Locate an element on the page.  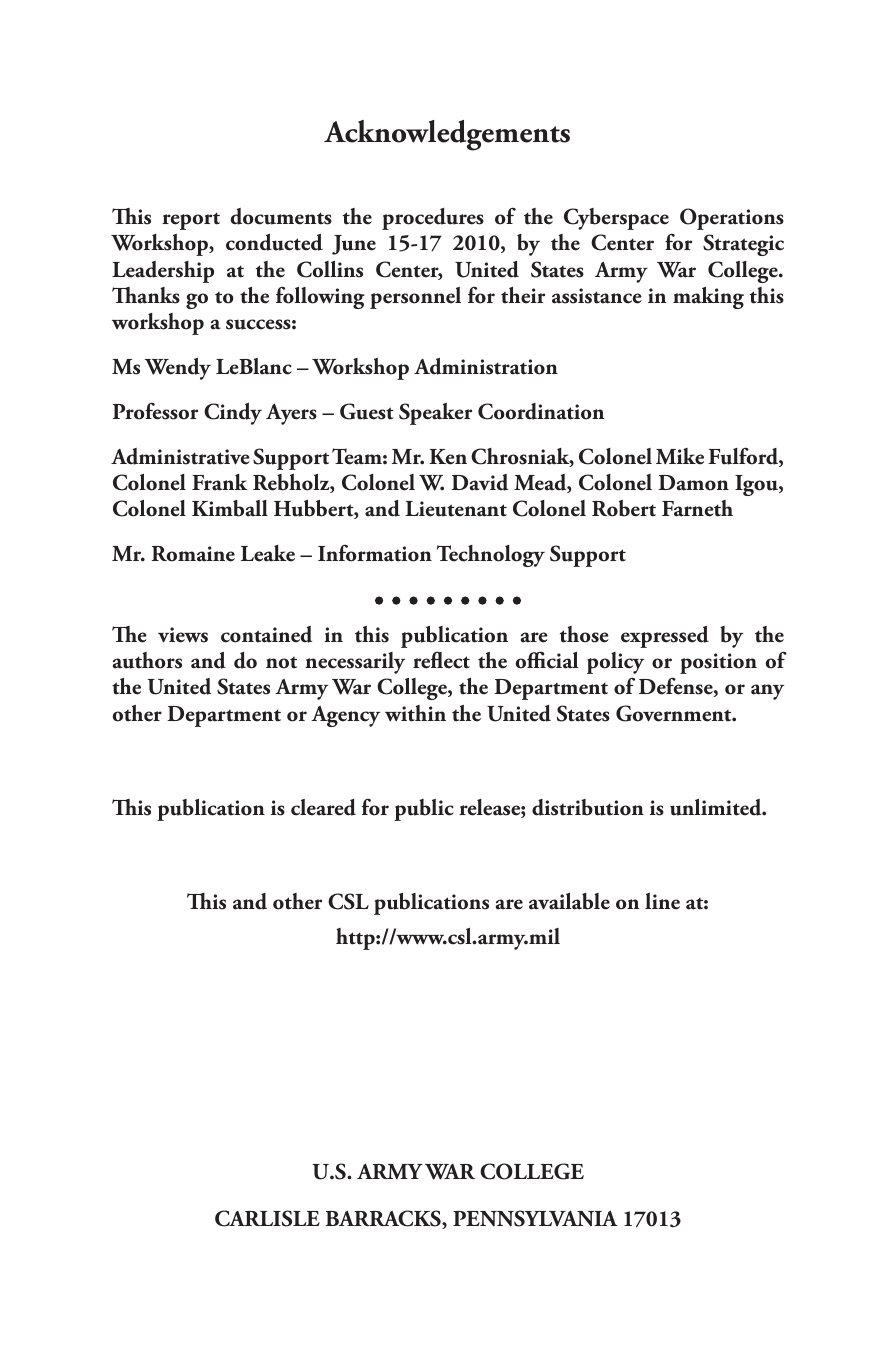
views is located at coordinates (183, 635).
